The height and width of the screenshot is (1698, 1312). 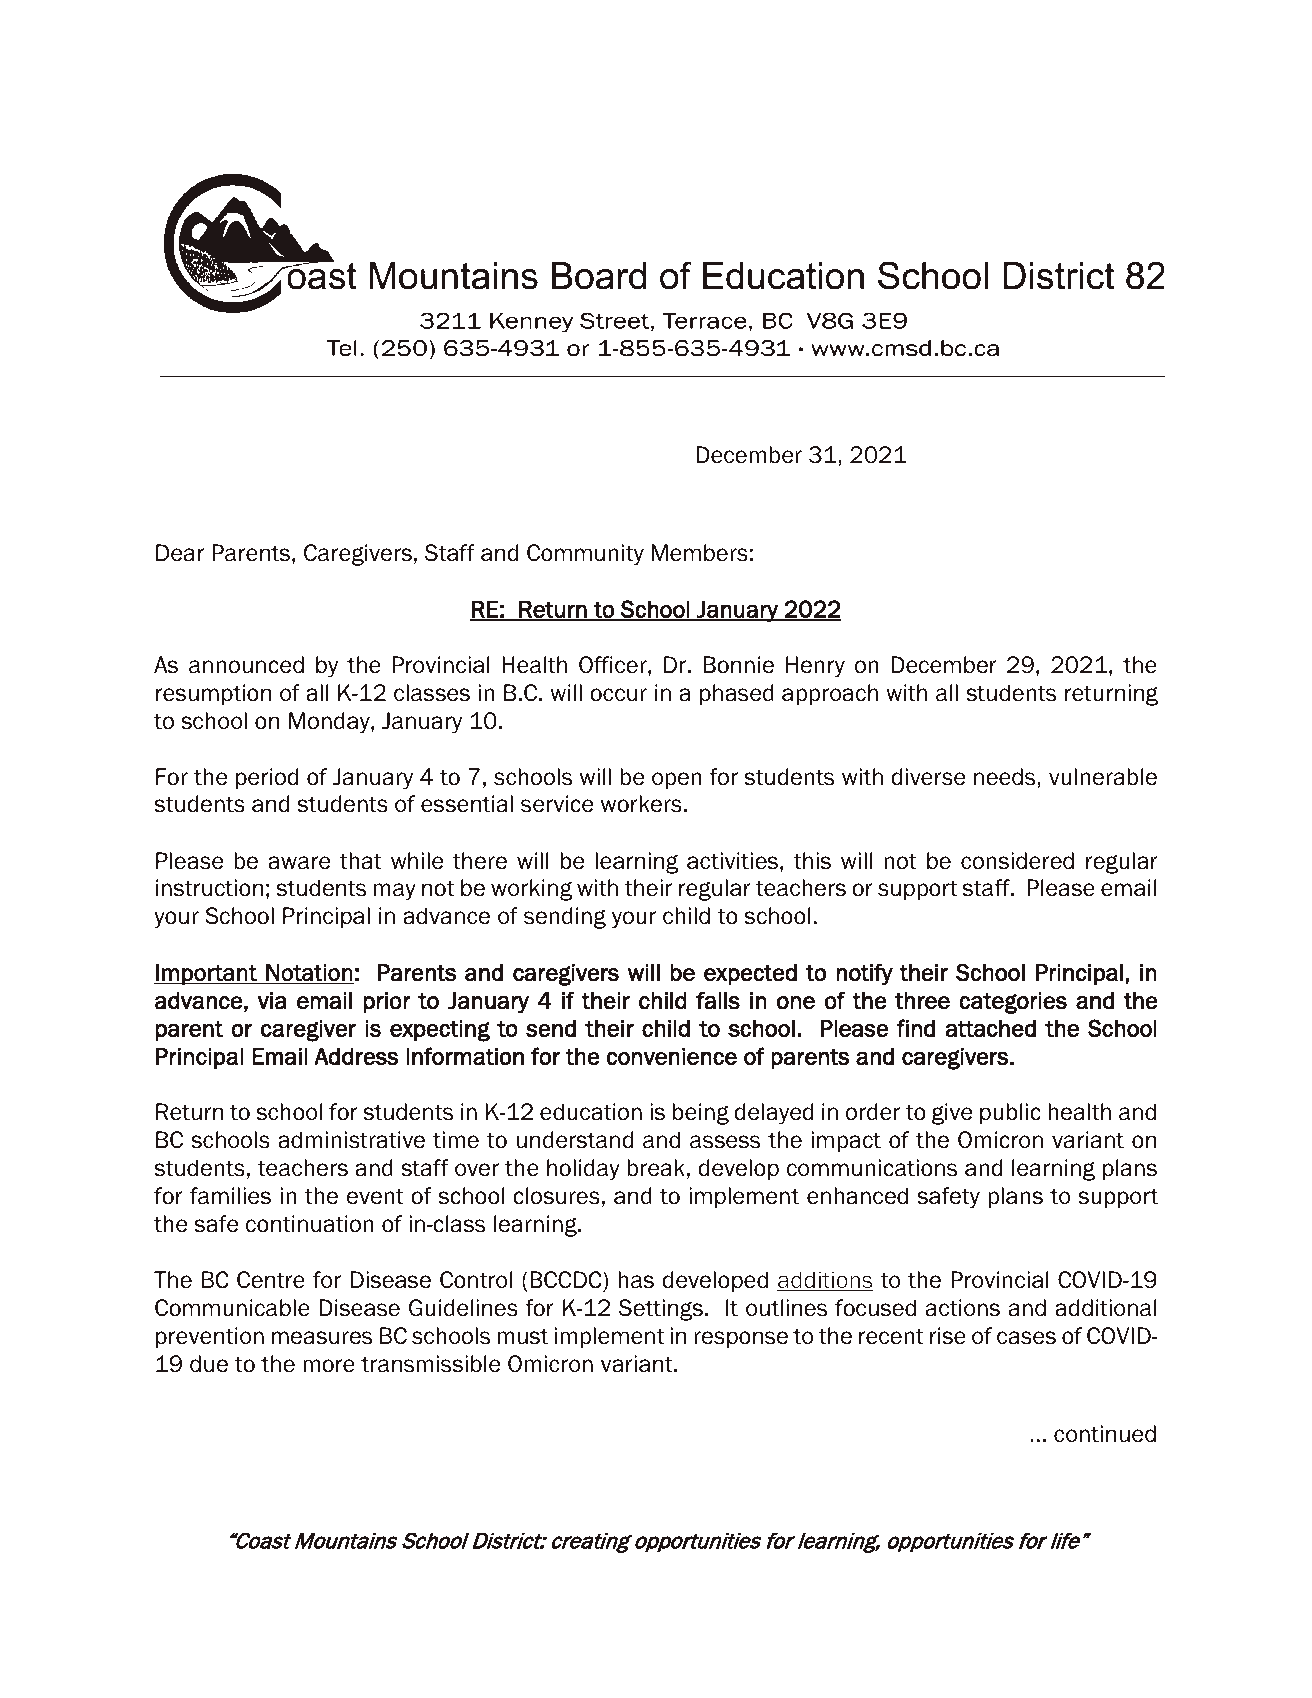 What do you see at coordinates (641, 804) in the screenshot?
I see `workers` at bounding box center [641, 804].
